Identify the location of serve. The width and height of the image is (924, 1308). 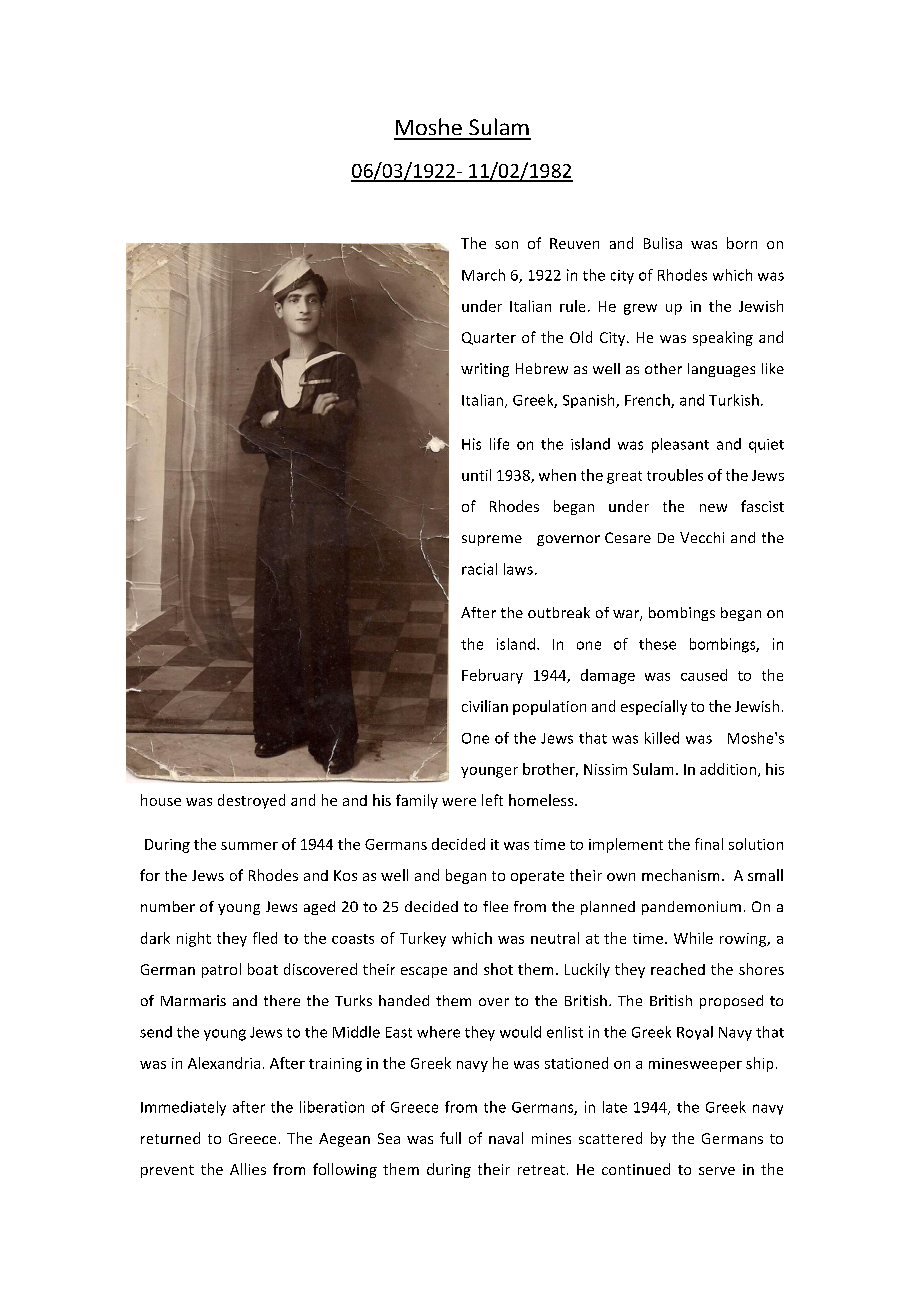
(717, 1171).
